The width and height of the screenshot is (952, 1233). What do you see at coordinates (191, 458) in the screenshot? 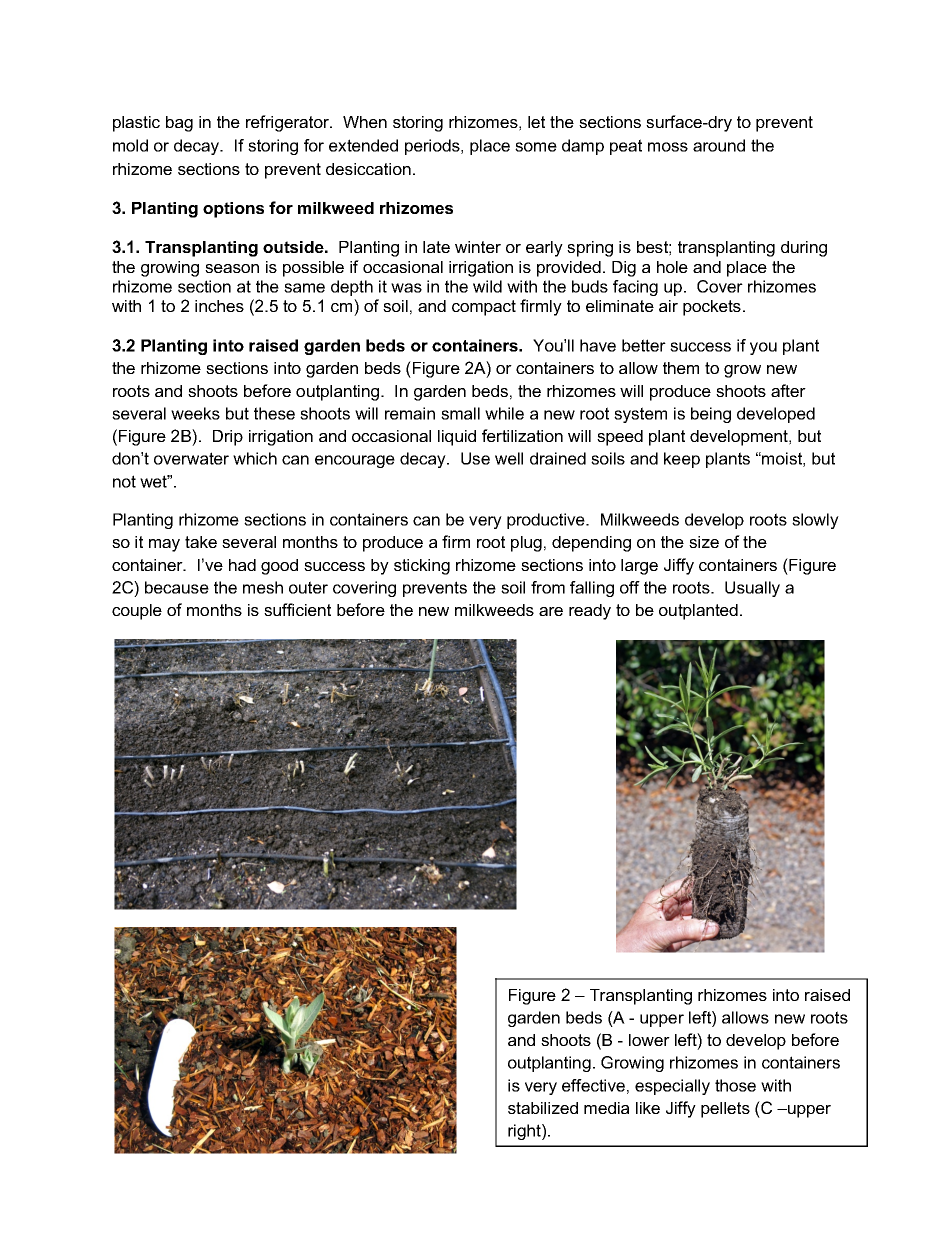
I see `overwater` at bounding box center [191, 458].
